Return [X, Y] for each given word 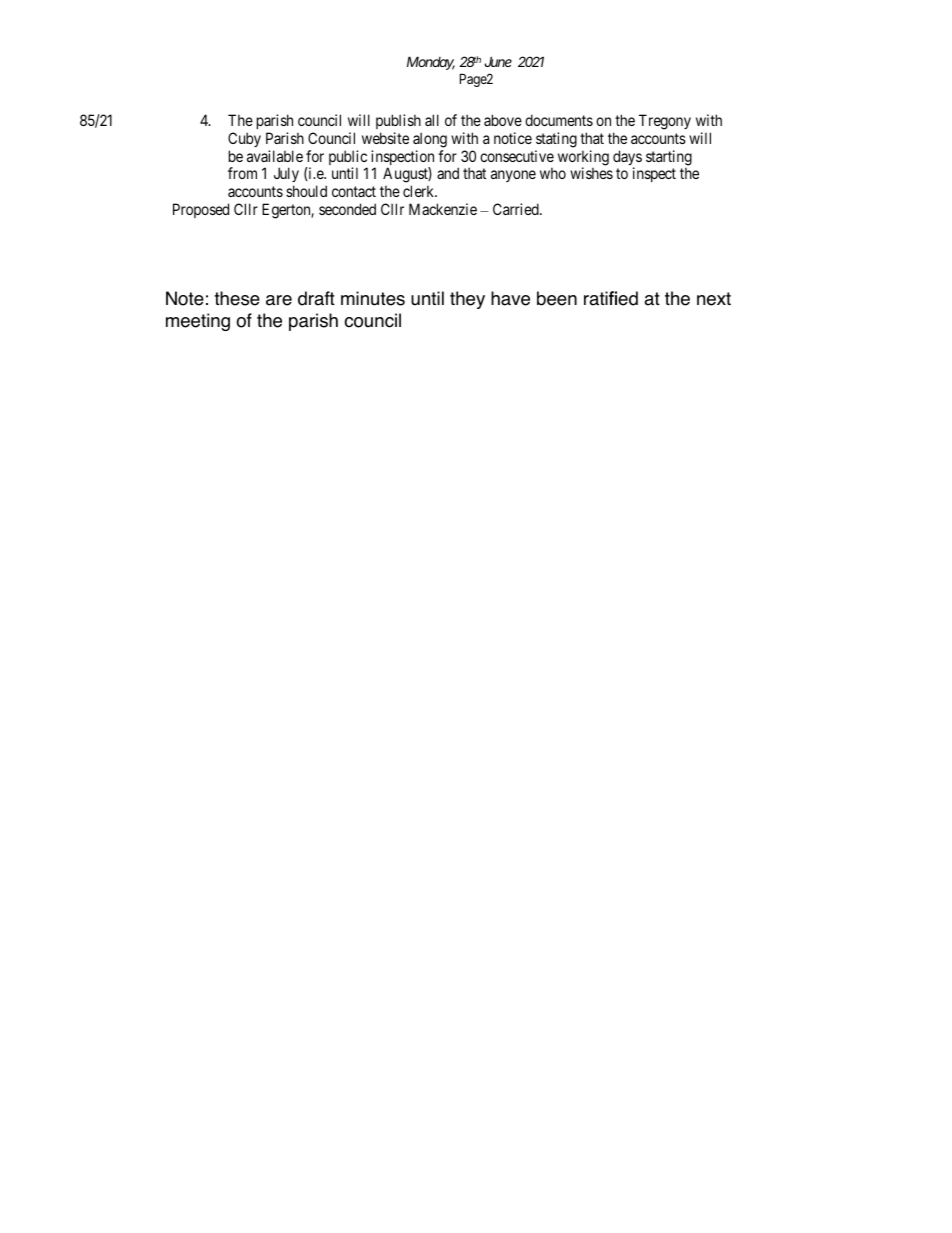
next [714, 299]
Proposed [201, 210]
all [432, 120]
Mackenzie [443, 209]
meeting [198, 322]
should [306, 191]
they [467, 300]
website [385, 138]
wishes [591, 173]
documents [559, 120]
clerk [420, 191]
